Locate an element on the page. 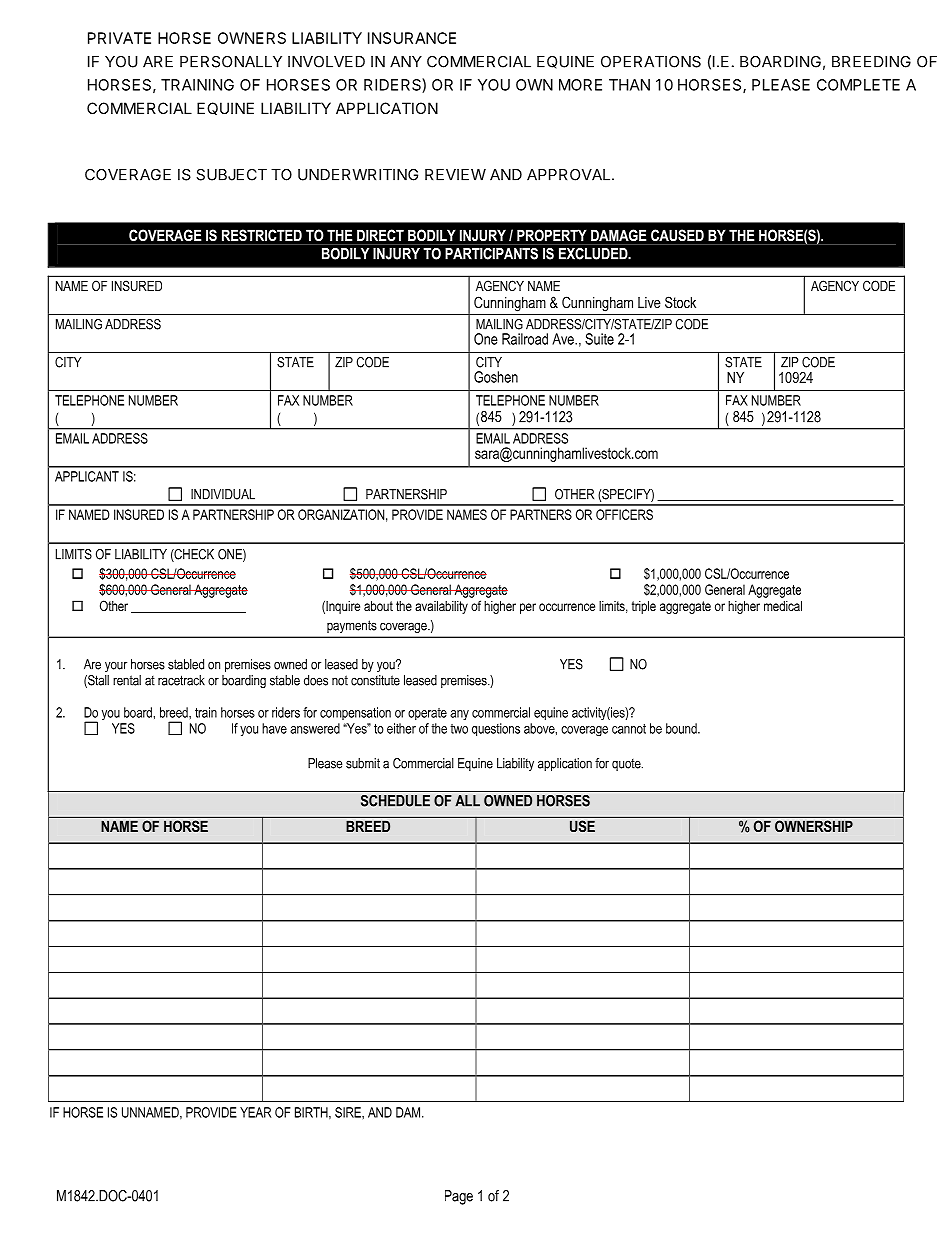 Image resolution: width=952 pixels, height=1233 pixels. train is located at coordinates (206, 712).
